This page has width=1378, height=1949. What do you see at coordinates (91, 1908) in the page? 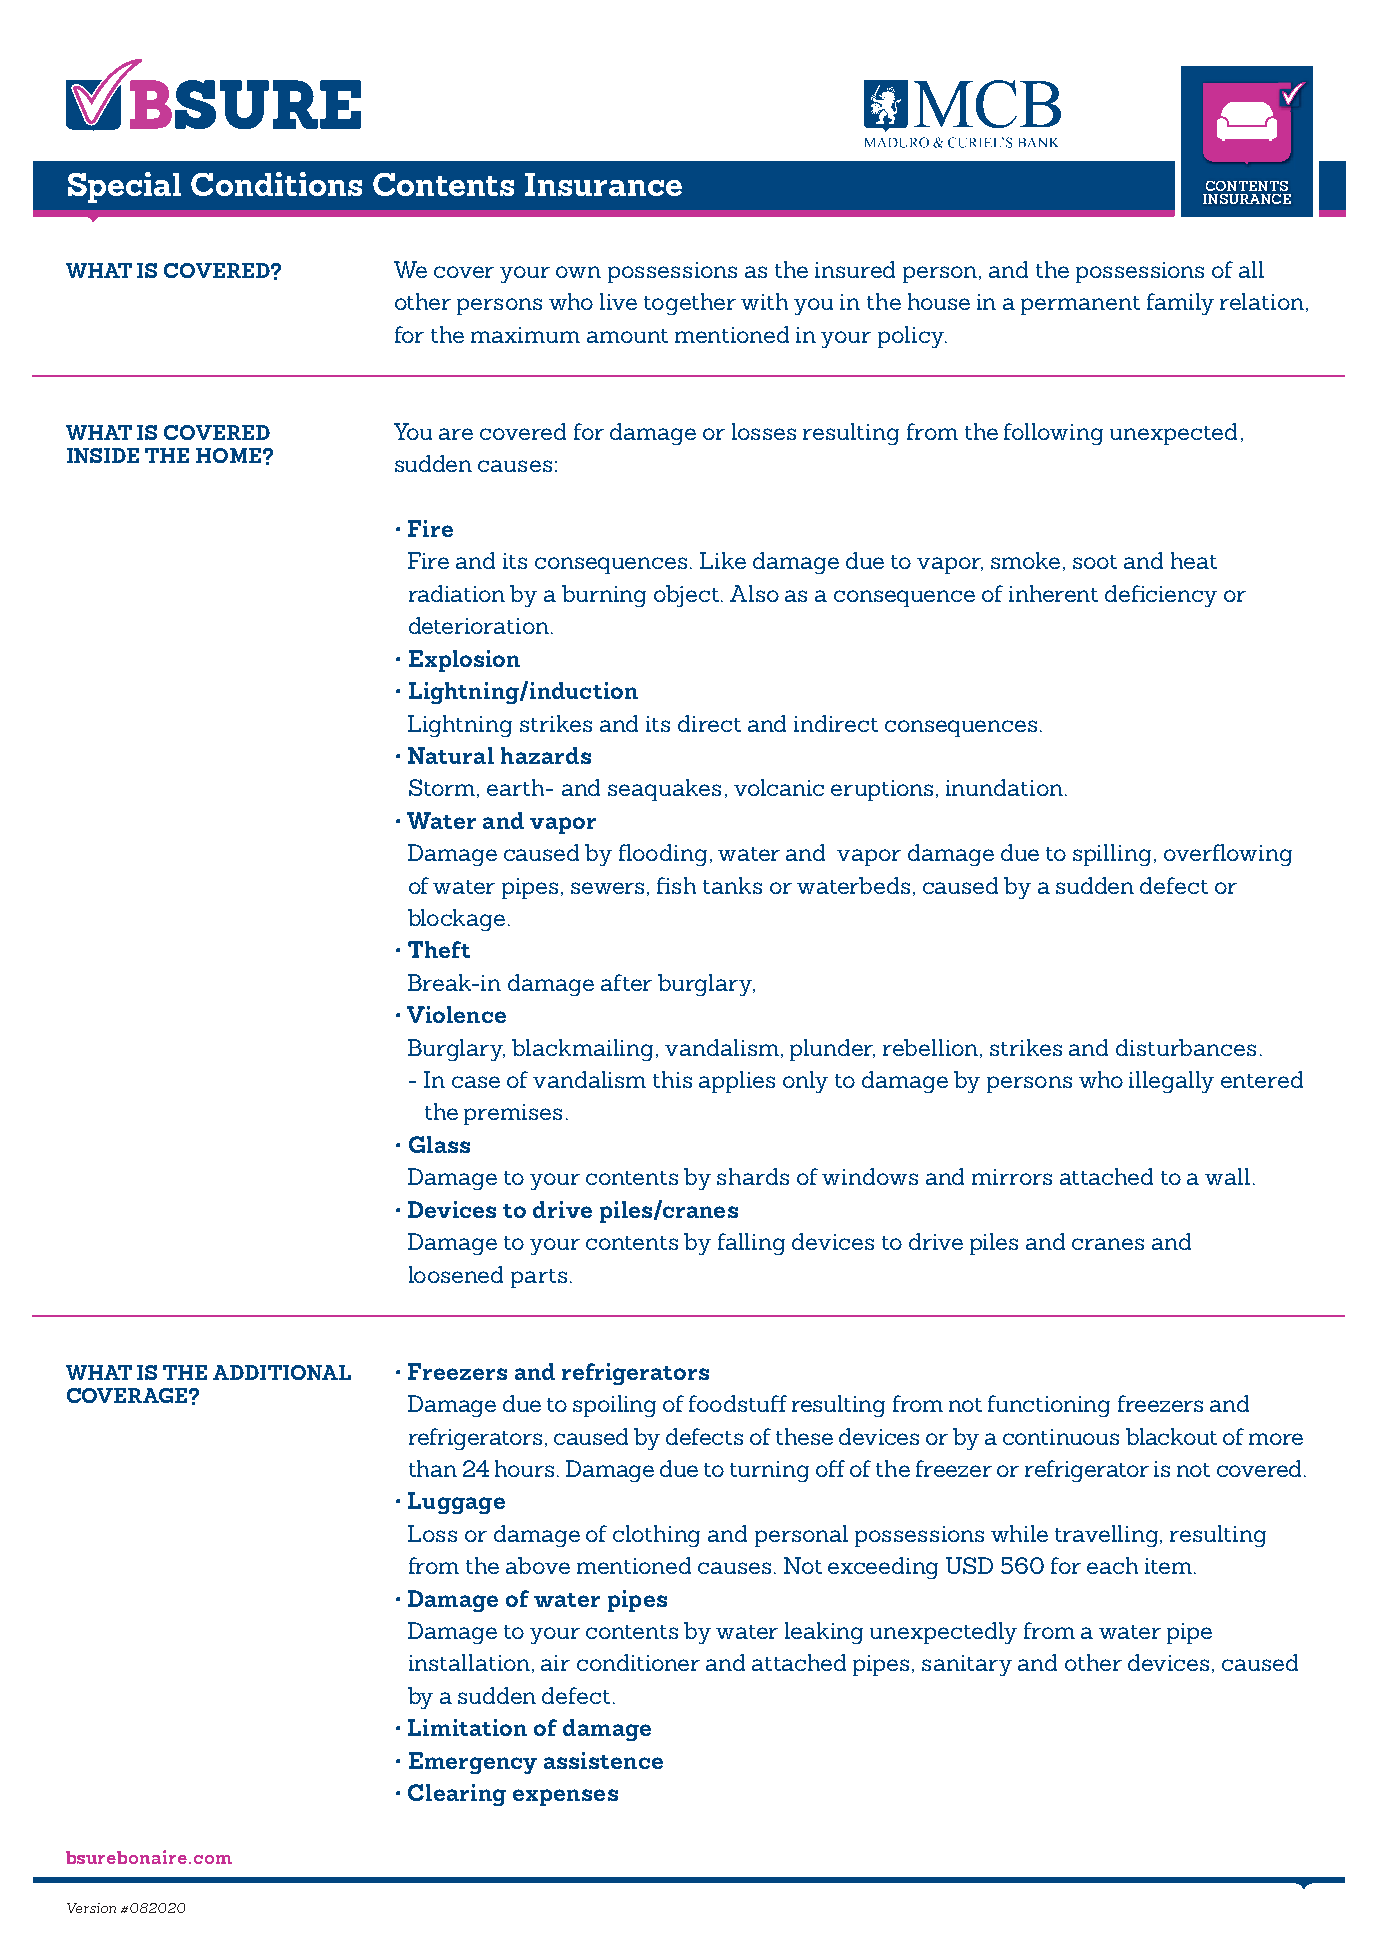
I see `Version` at bounding box center [91, 1908].
